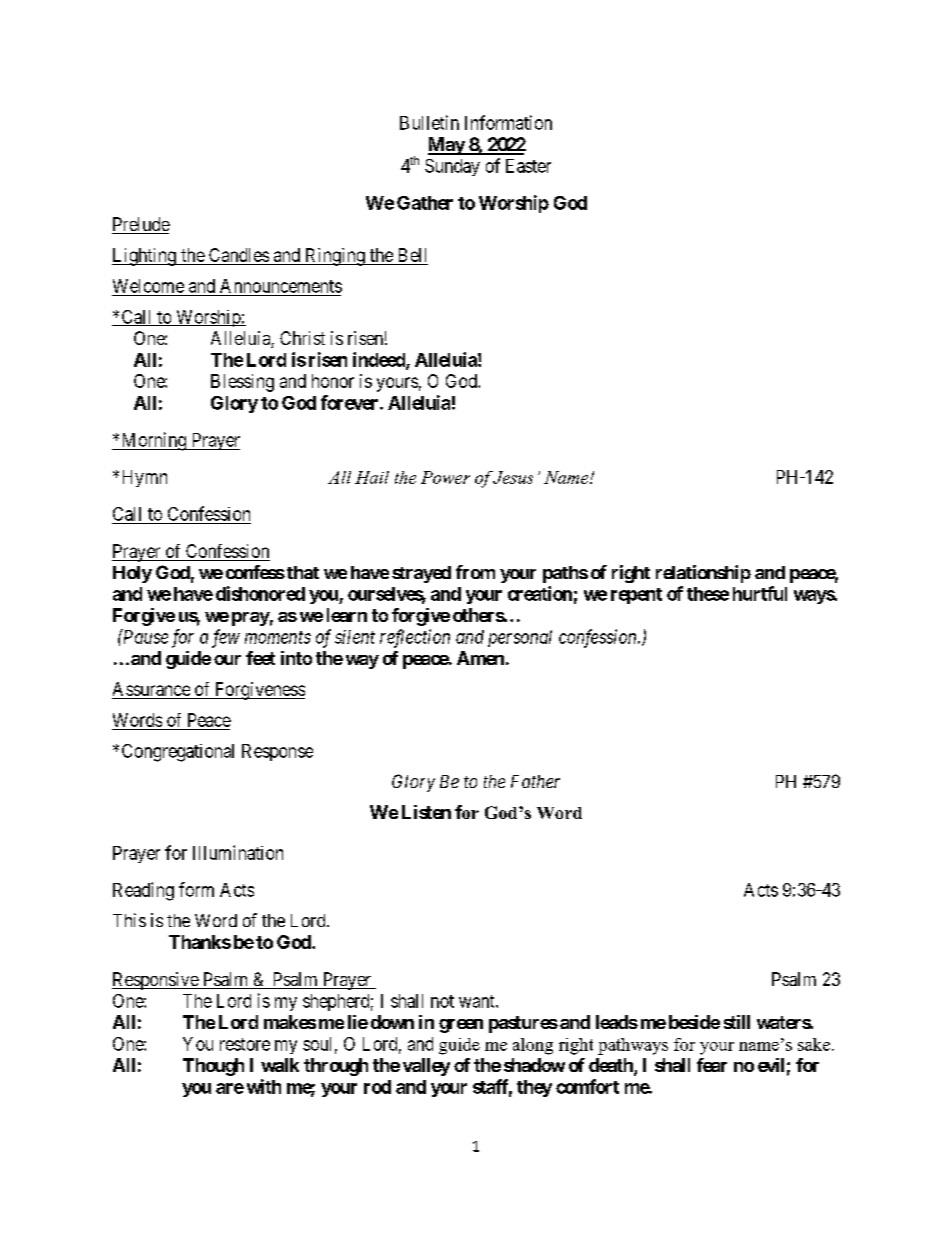 This screenshot has height=1233, width=952. Describe the element at coordinates (154, 441) in the screenshot. I see `Morning` at that location.
